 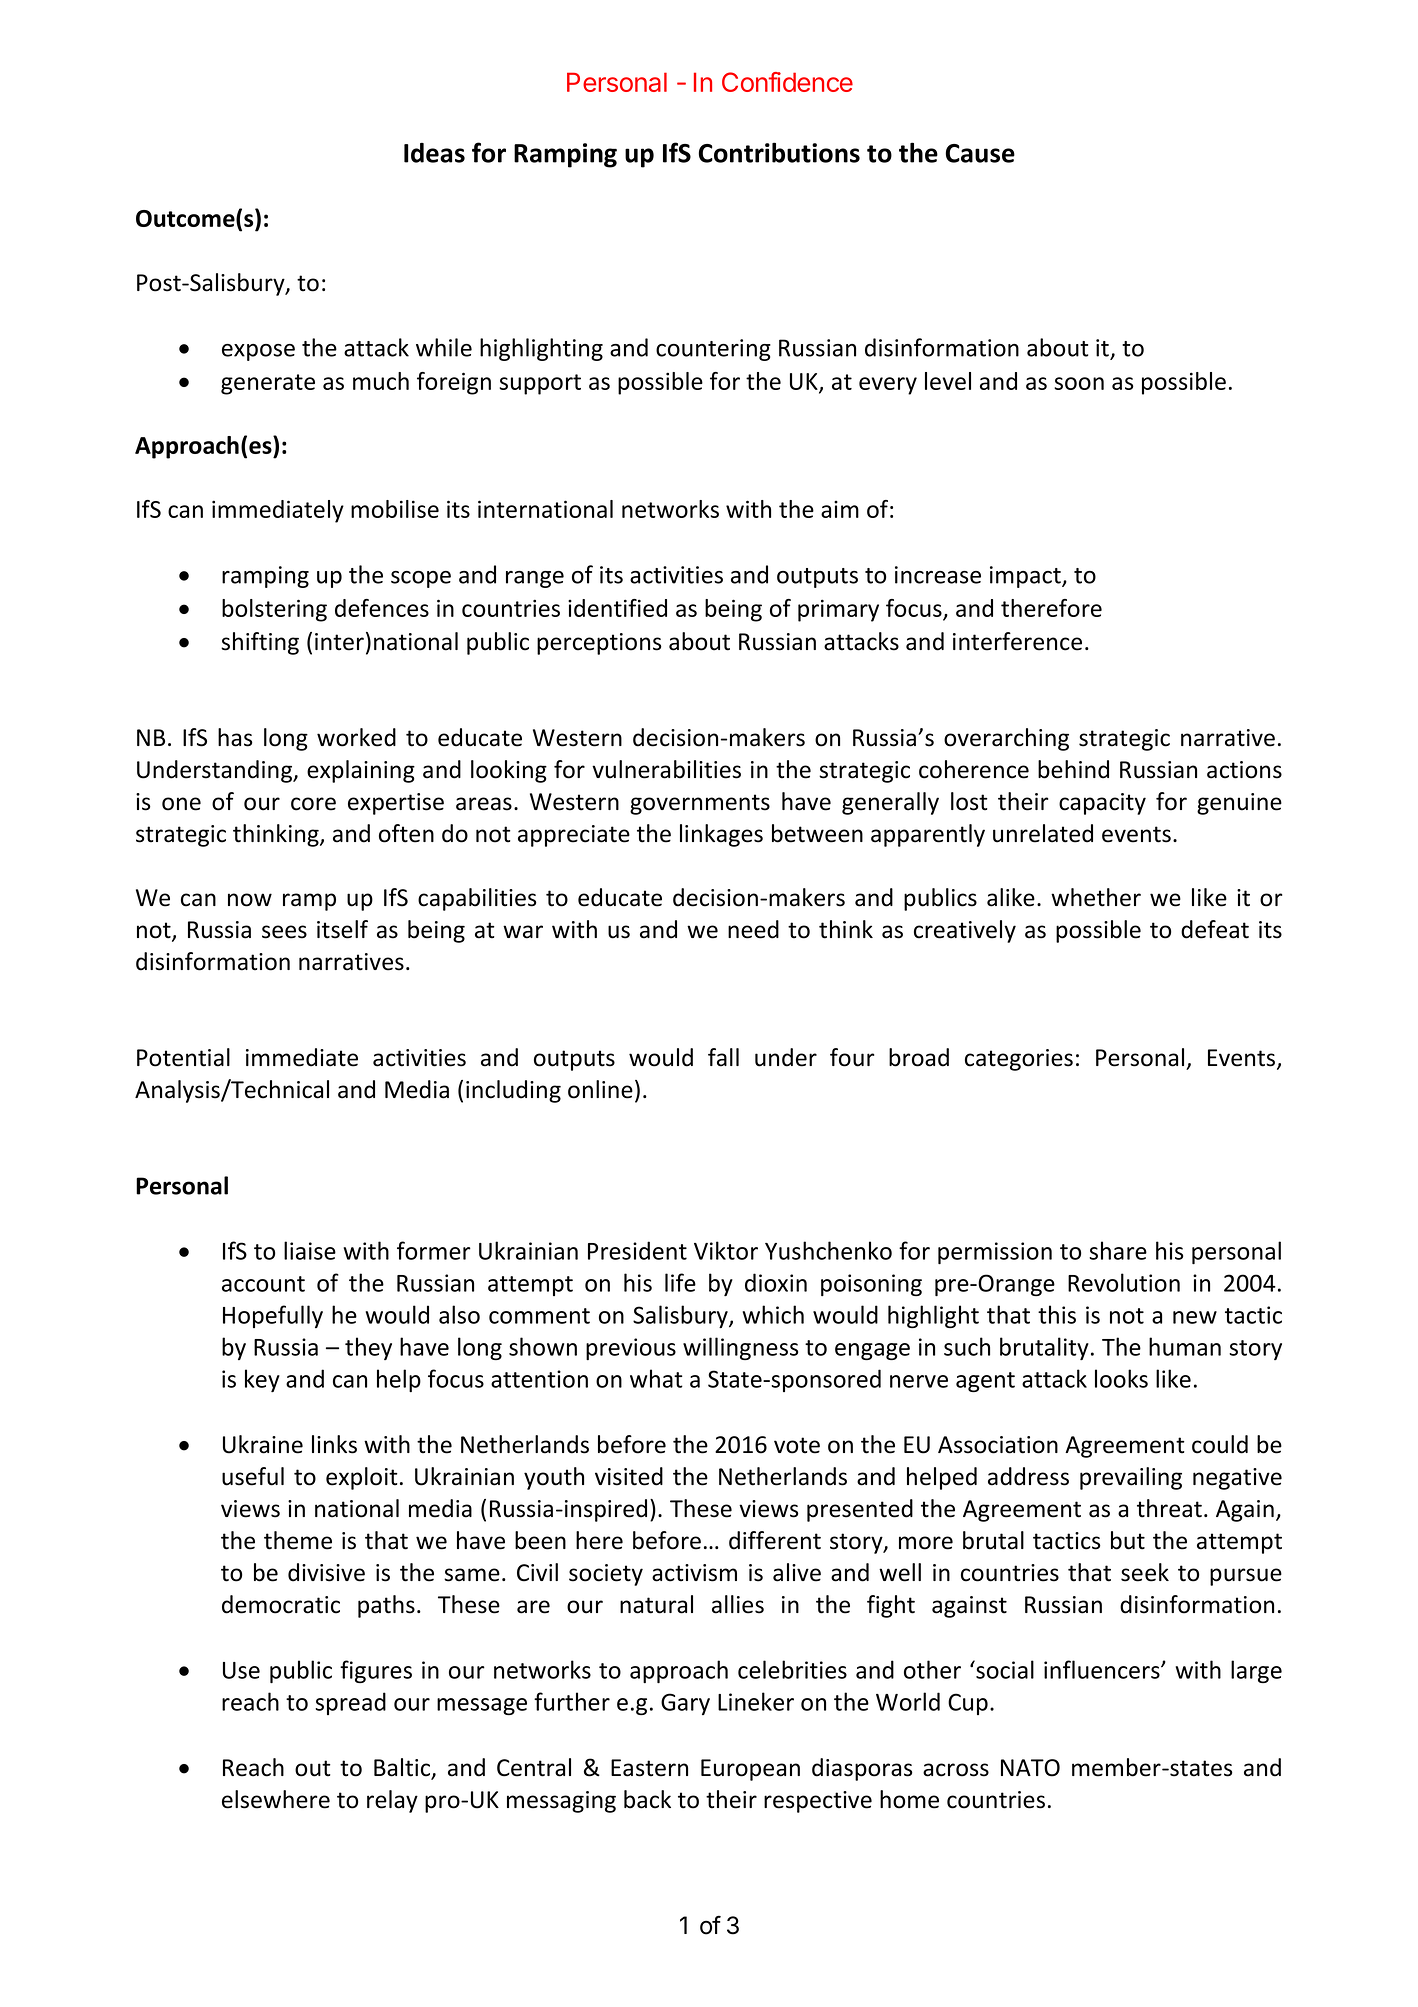 I want to click on Contributions, so click(x=779, y=152).
